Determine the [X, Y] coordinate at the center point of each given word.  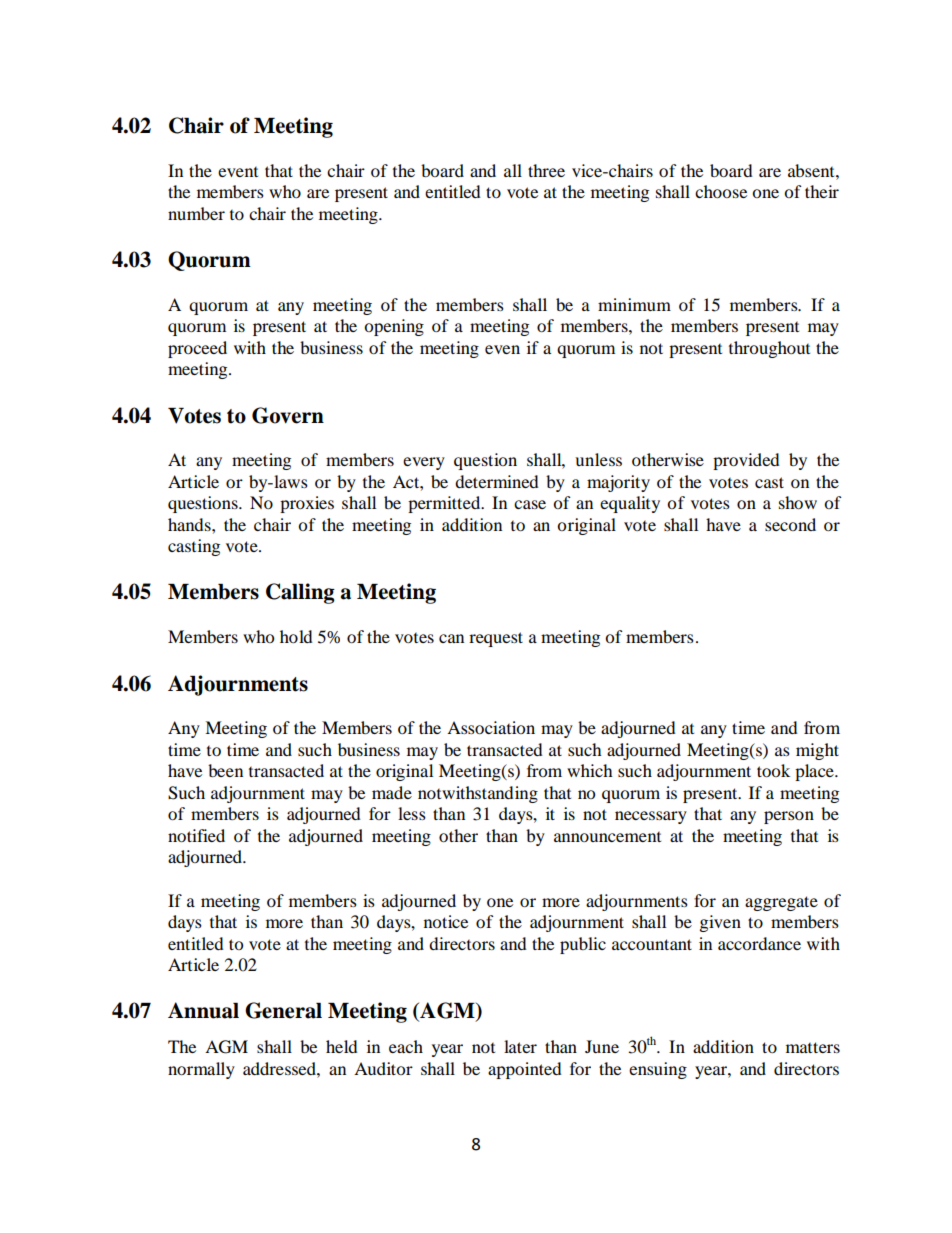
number [196, 213]
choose [721, 191]
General [283, 1010]
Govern [288, 415]
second [790, 524]
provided [746, 461]
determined [497, 481]
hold [296, 636]
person [789, 817]
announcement [607, 837]
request [496, 639]
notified [196, 835]
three [546, 170]
